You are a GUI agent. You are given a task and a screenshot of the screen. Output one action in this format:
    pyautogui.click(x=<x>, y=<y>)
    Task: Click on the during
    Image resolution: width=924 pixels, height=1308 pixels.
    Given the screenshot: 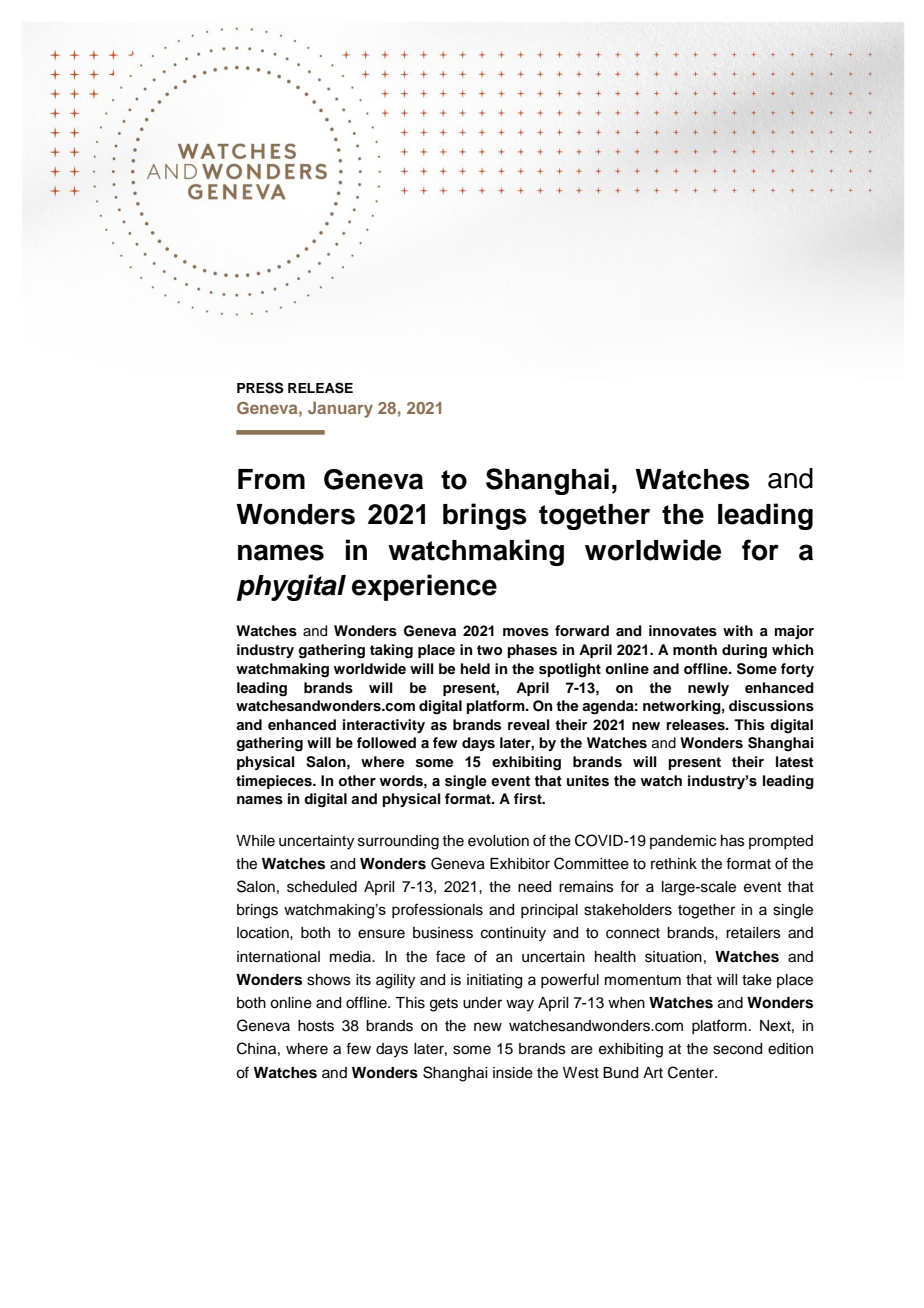 What is the action you would take?
    pyautogui.click(x=744, y=651)
